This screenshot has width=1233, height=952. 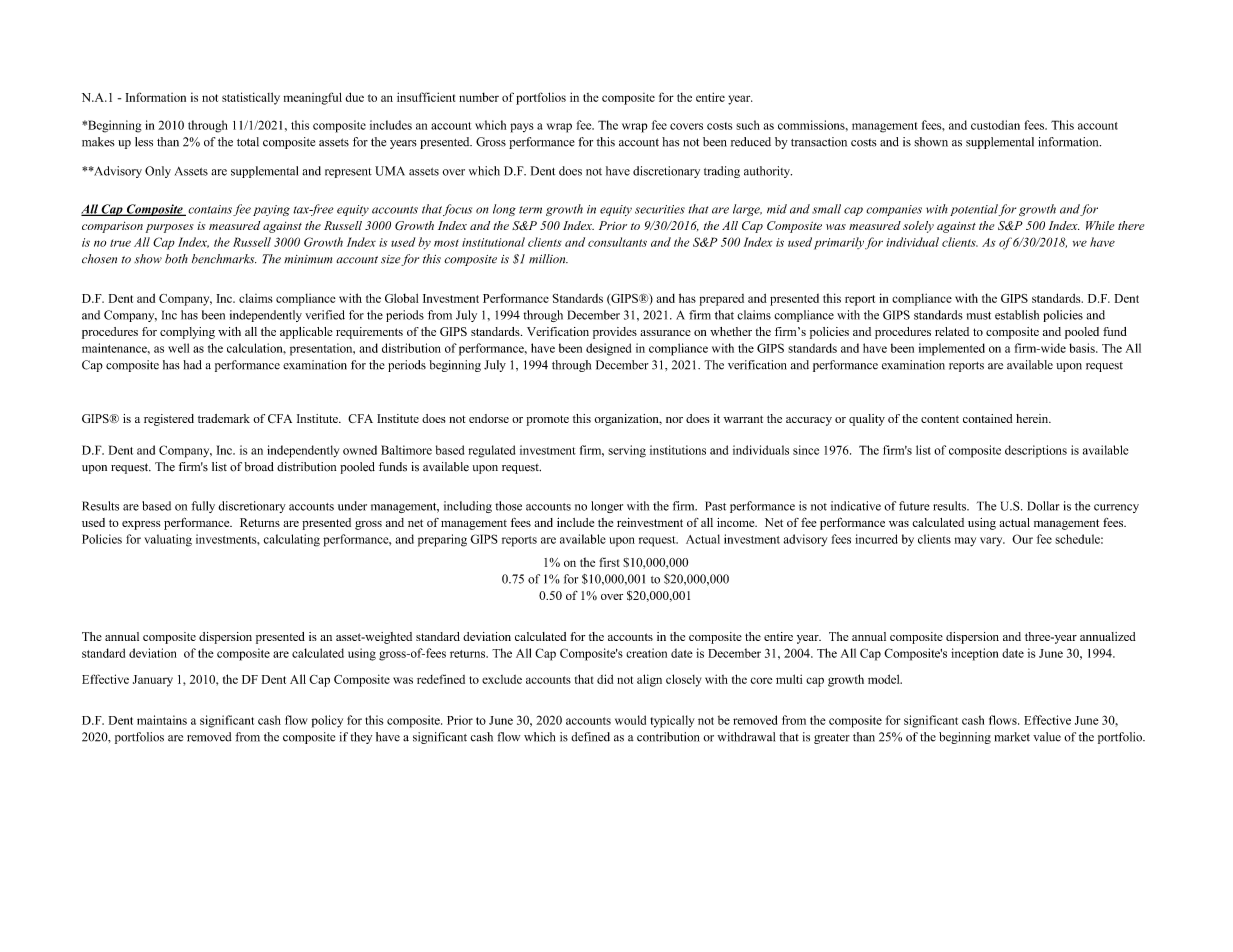 What do you see at coordinates (615, 333) in the screenshot?
I see `provides` at bounding box center [615, 333].
